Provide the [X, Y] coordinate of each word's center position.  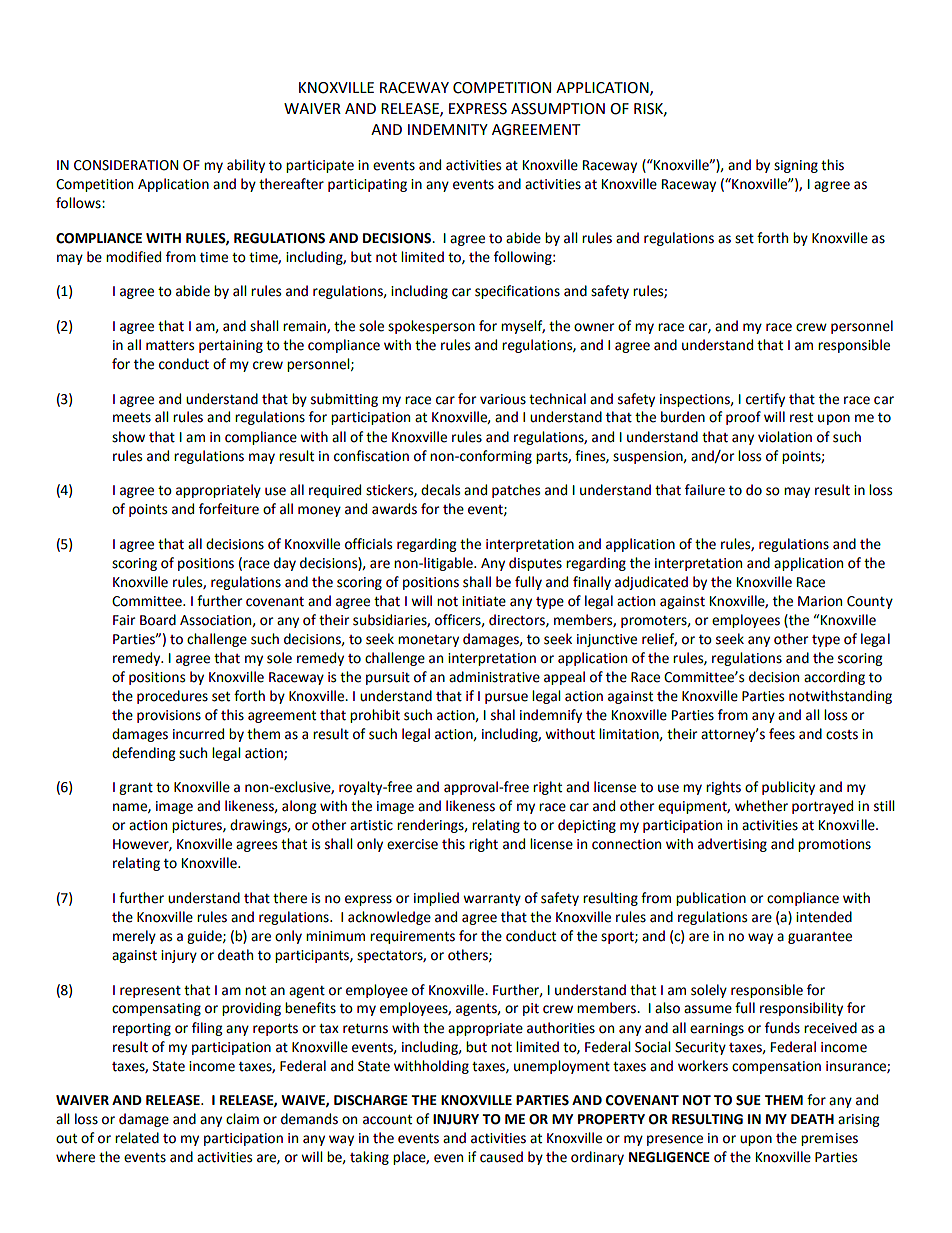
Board [158, 620]
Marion [820, 601]
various [503, 399]
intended [824, 917]
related [137, 1138]
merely [134, 937]
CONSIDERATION [126, 165]
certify [765, 400]
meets [132, 418]
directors [518, 620]
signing [796, 166]
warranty [492, 900]
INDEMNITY [448, 129]
